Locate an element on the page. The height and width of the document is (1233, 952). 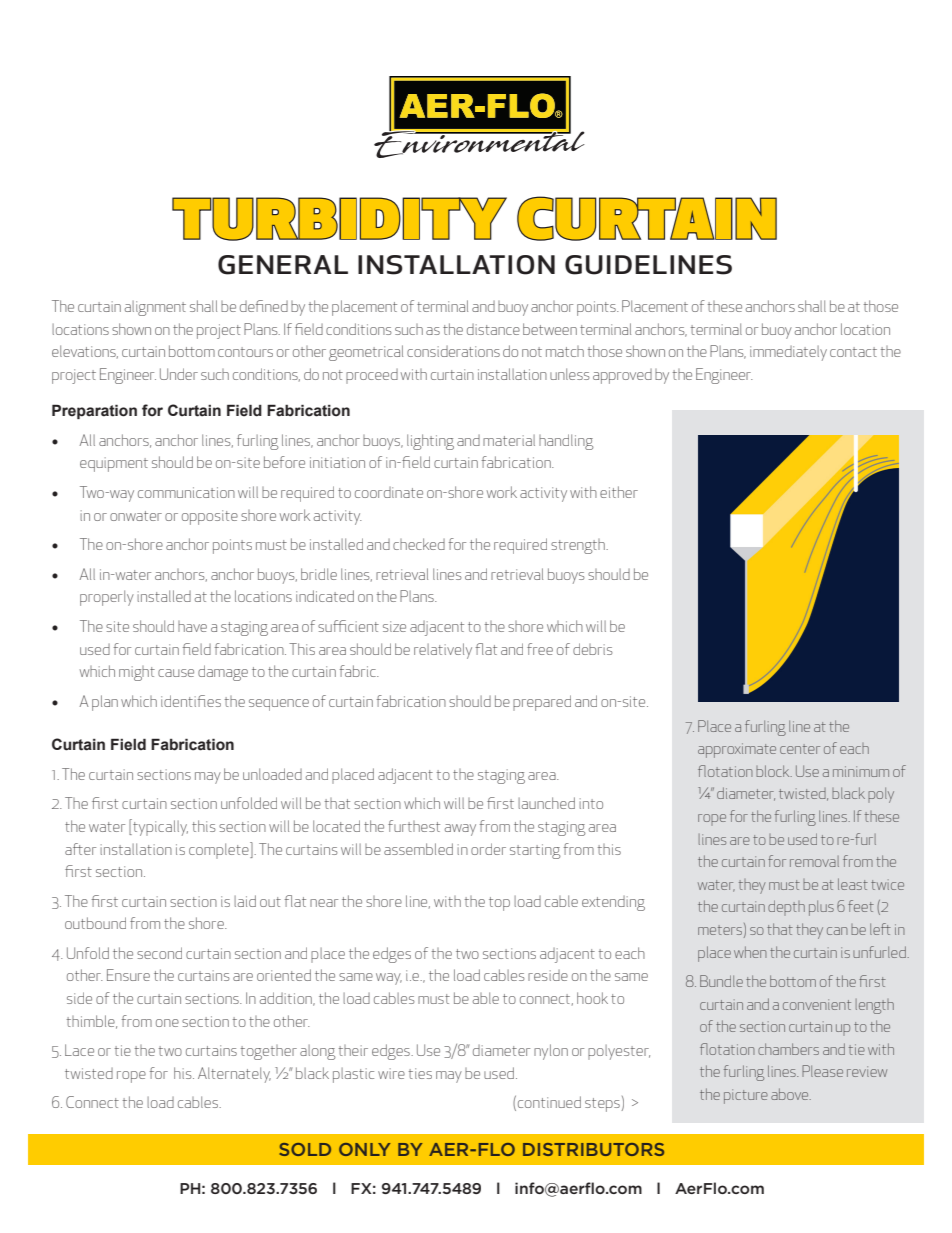
above is located at coordinates (791, 1094).
